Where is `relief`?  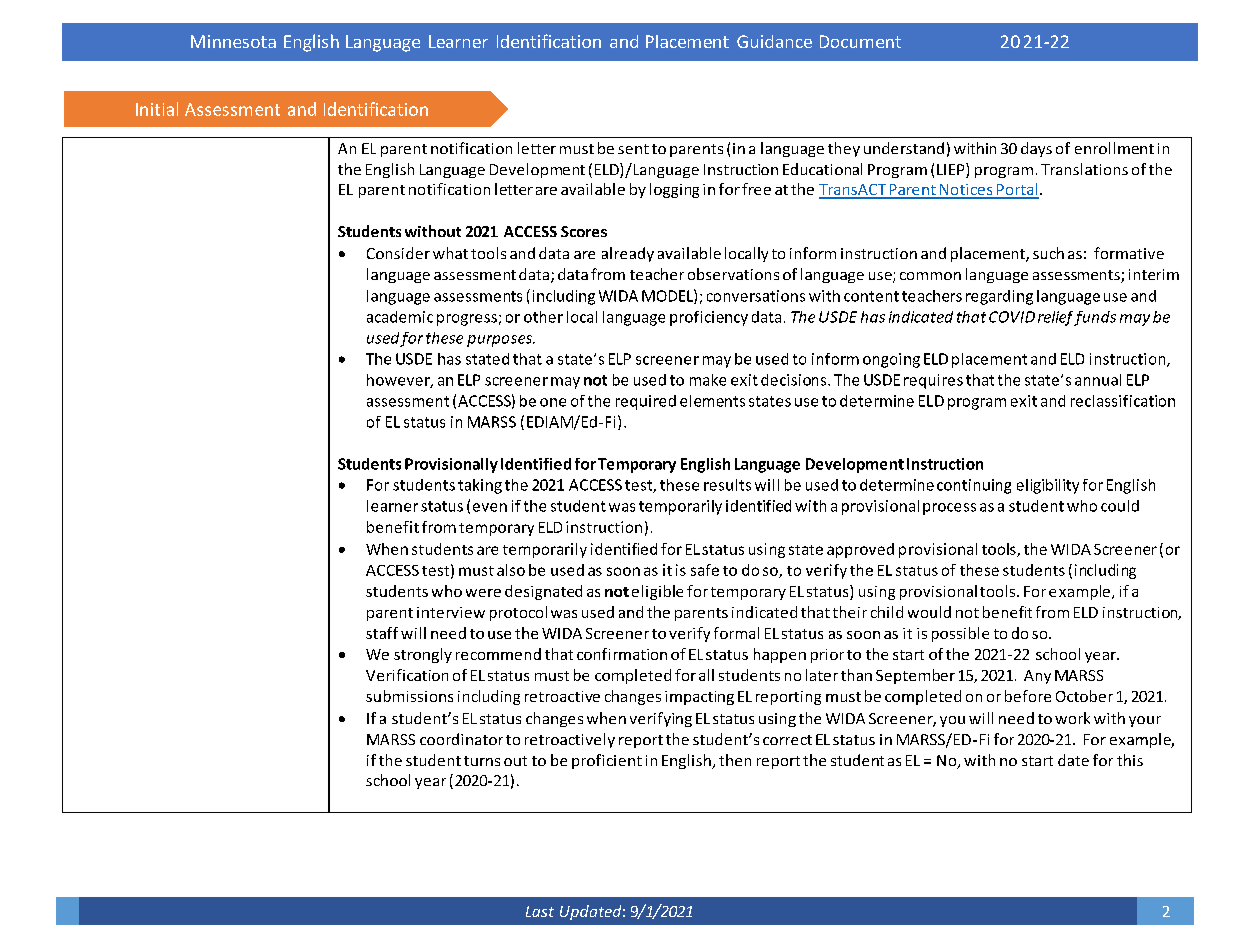 relief is located at coordinates (1055, 318).
